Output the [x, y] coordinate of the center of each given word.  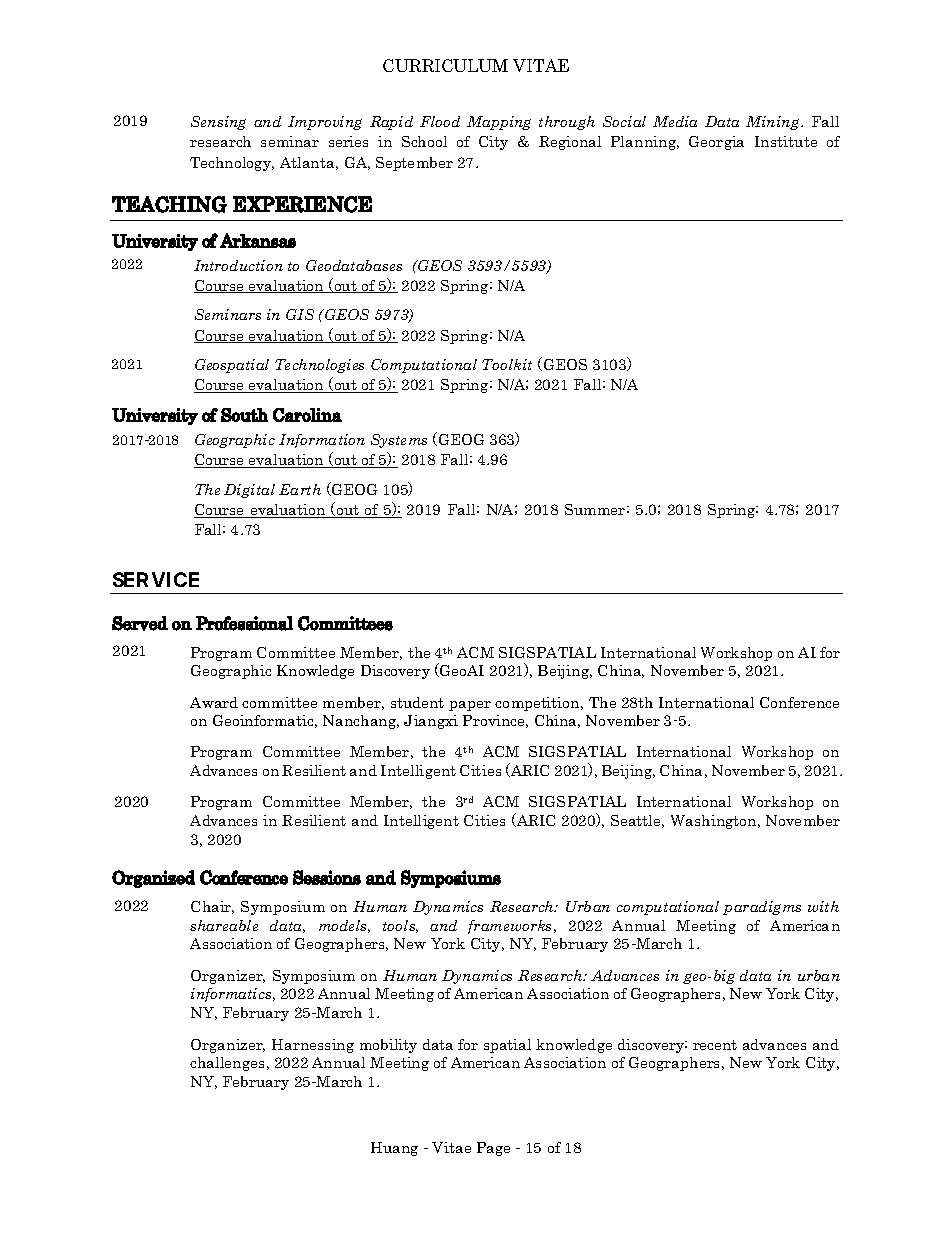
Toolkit [507, 364]
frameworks [511, 927]
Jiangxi [431, 722]
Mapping [499, 123]
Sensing [218, 123]
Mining [774, 123]
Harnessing [313, 1046]
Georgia [716, 143]
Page [493, 1149]
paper [470, 706]
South [244, 415]
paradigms [762, 908]
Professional [244, 623]
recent [715, 1045]
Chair [212, 907]
